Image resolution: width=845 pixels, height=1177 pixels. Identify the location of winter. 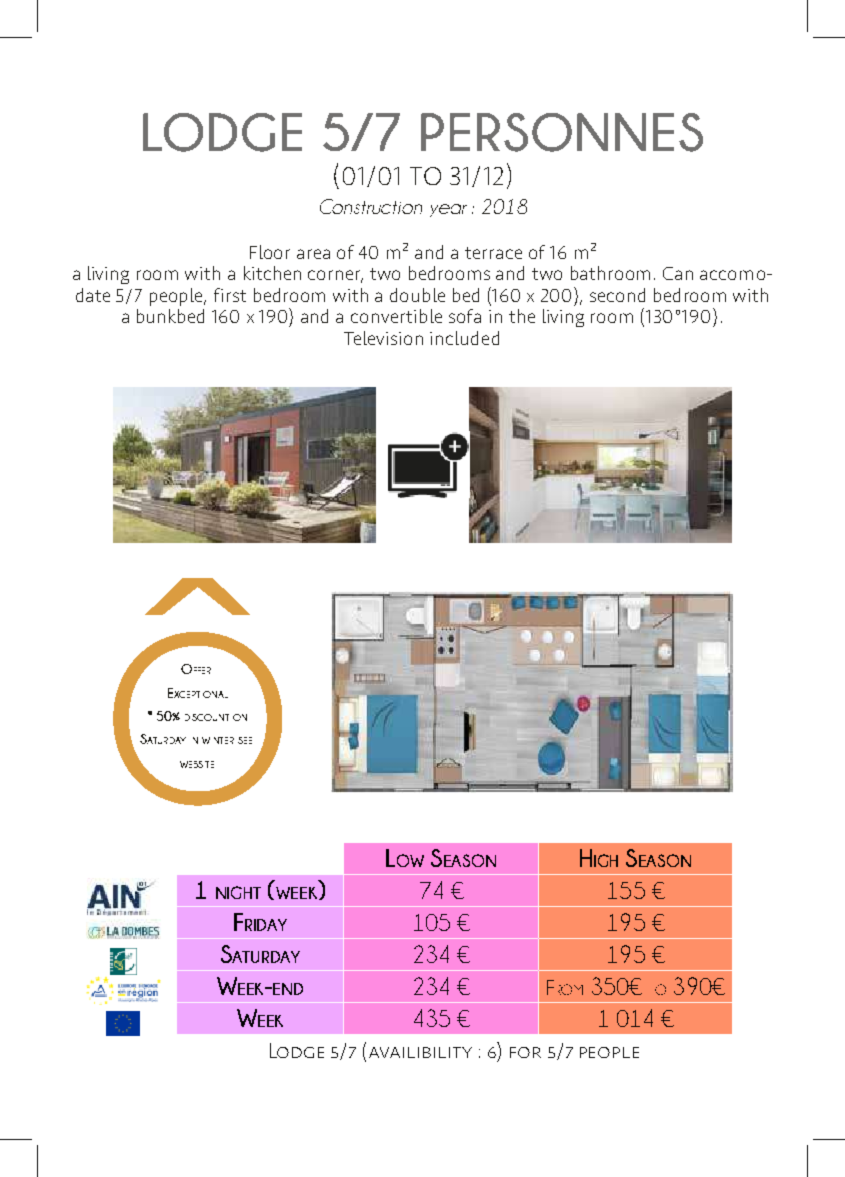
(218, 740).
